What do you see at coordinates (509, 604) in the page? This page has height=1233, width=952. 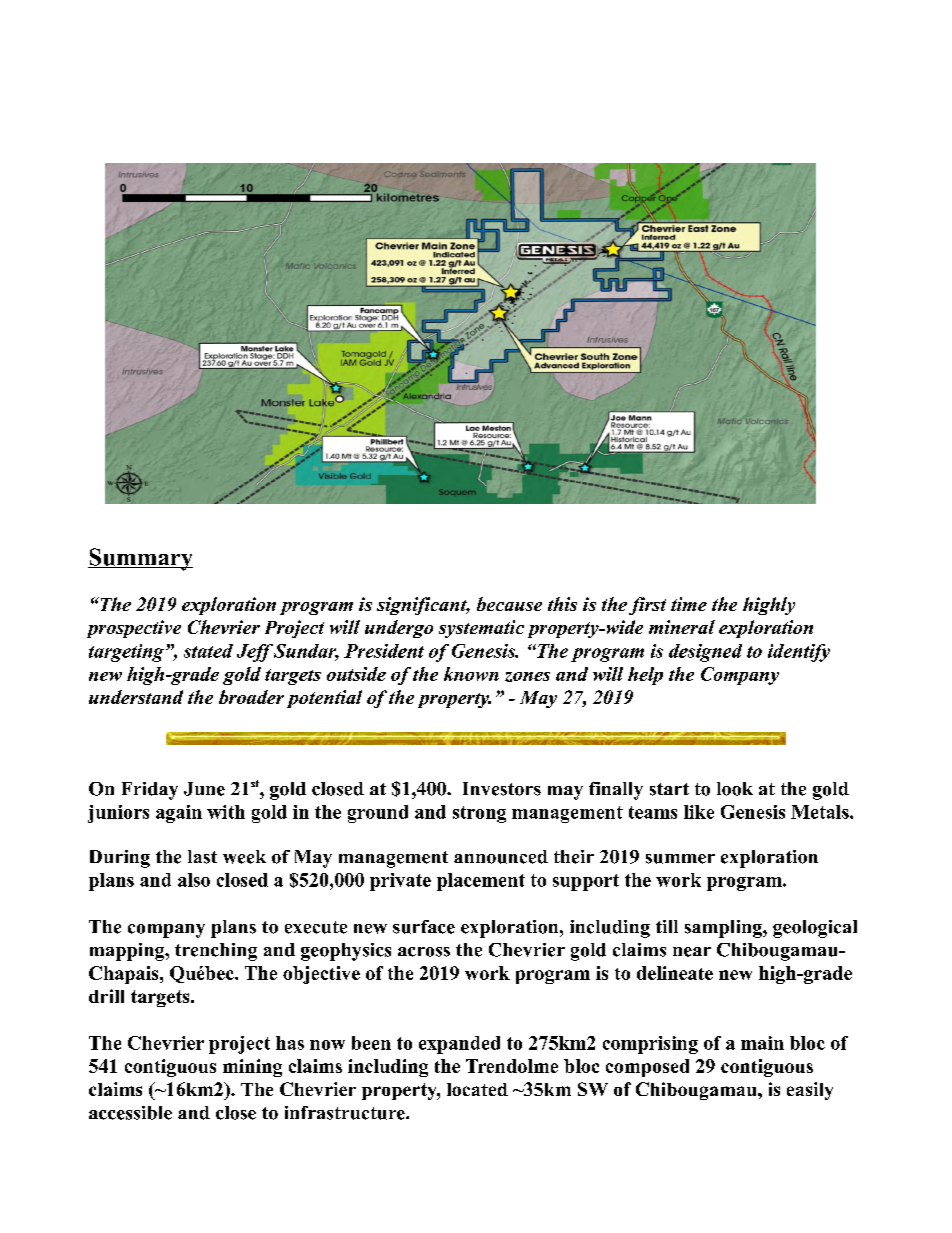 I see `because` at bounding box center [509, 604].
